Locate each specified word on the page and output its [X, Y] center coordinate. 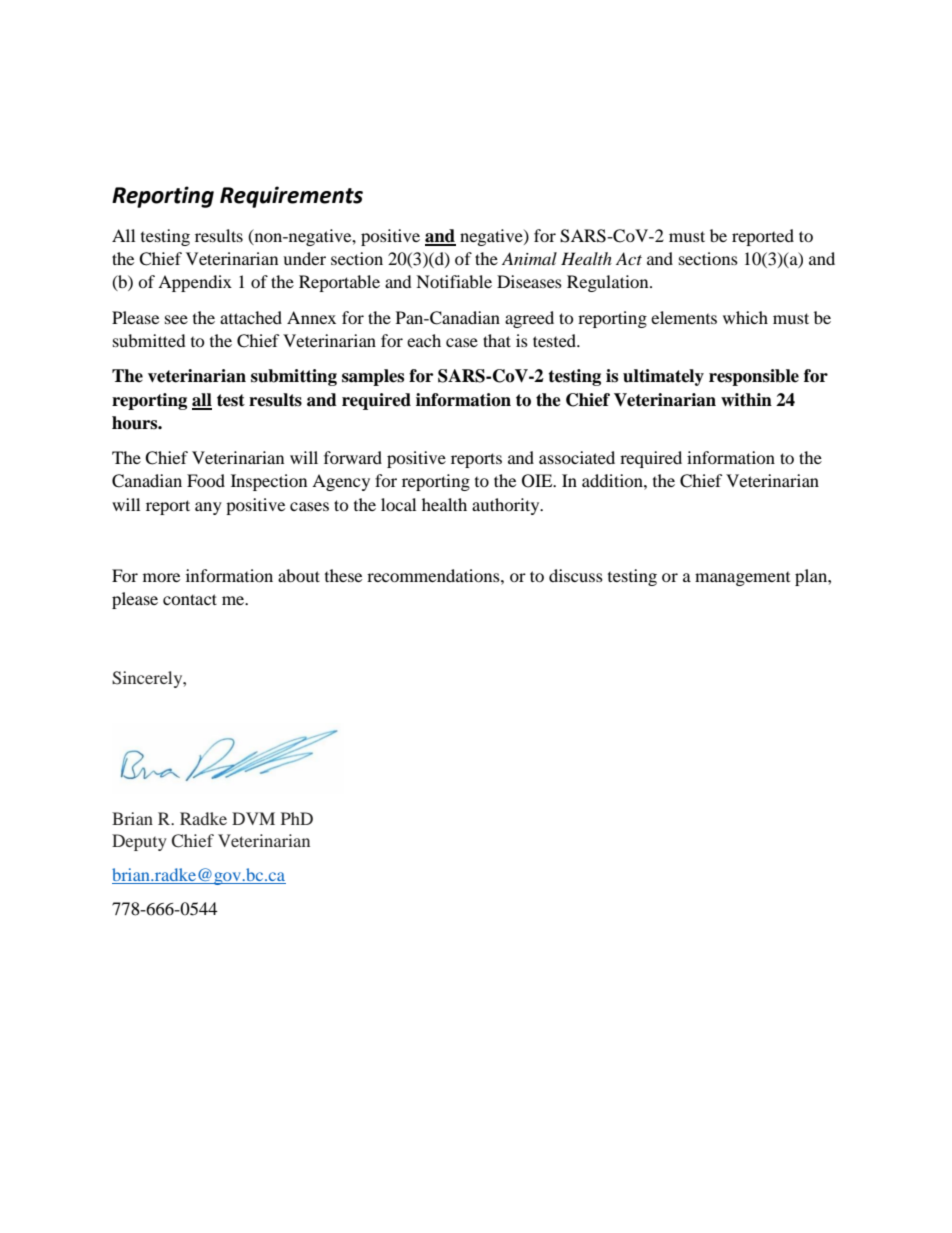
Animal [529, 258]
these [343, 575]
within [746, 399]
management [742, 579]
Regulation [609, 283]
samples [373, 377]
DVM [253, 818]
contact [190, 599]
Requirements [291, 197]
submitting [294, 377]
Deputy [139, 842]
